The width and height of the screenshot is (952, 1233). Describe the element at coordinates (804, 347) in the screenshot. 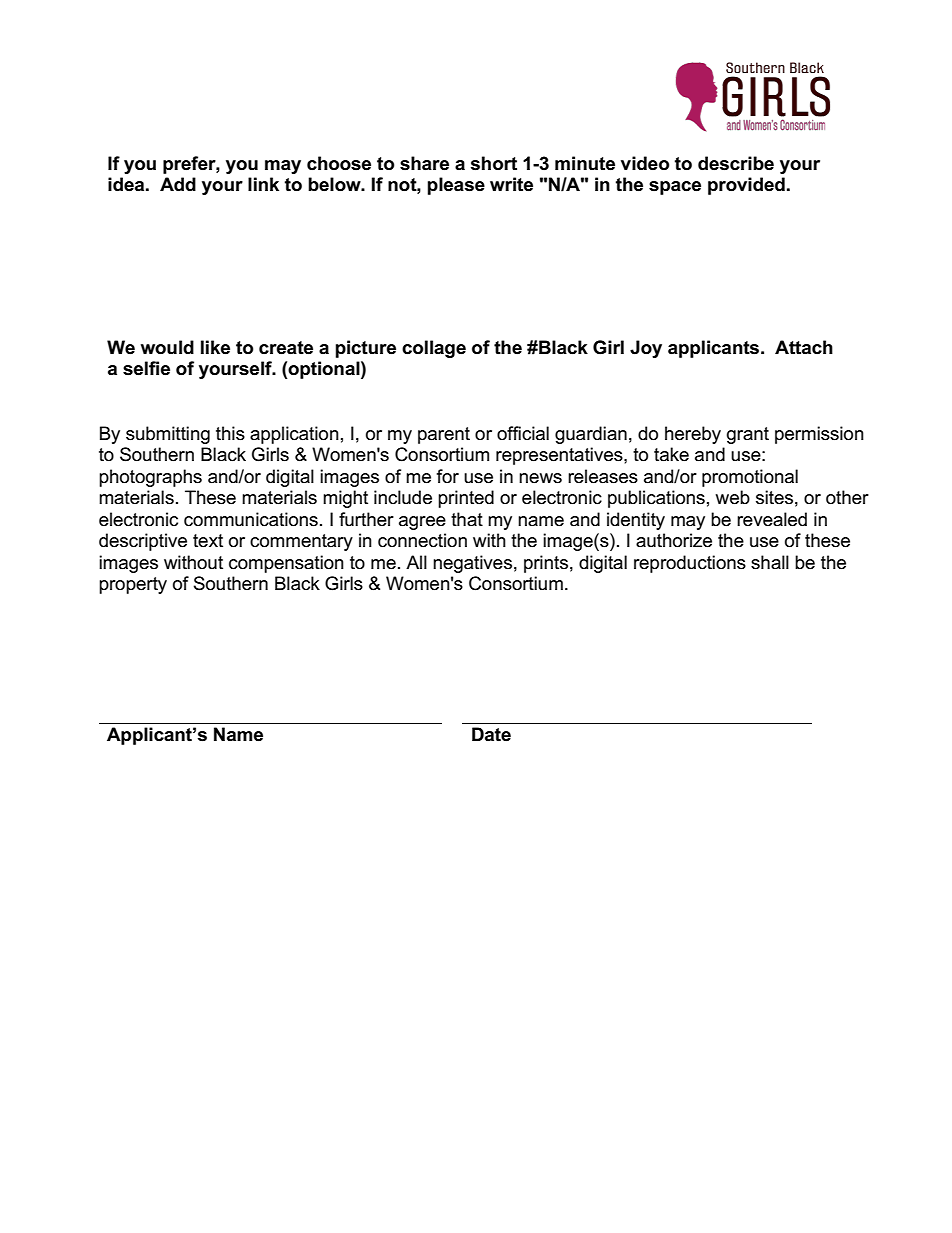

I see `Attach` at that location.
